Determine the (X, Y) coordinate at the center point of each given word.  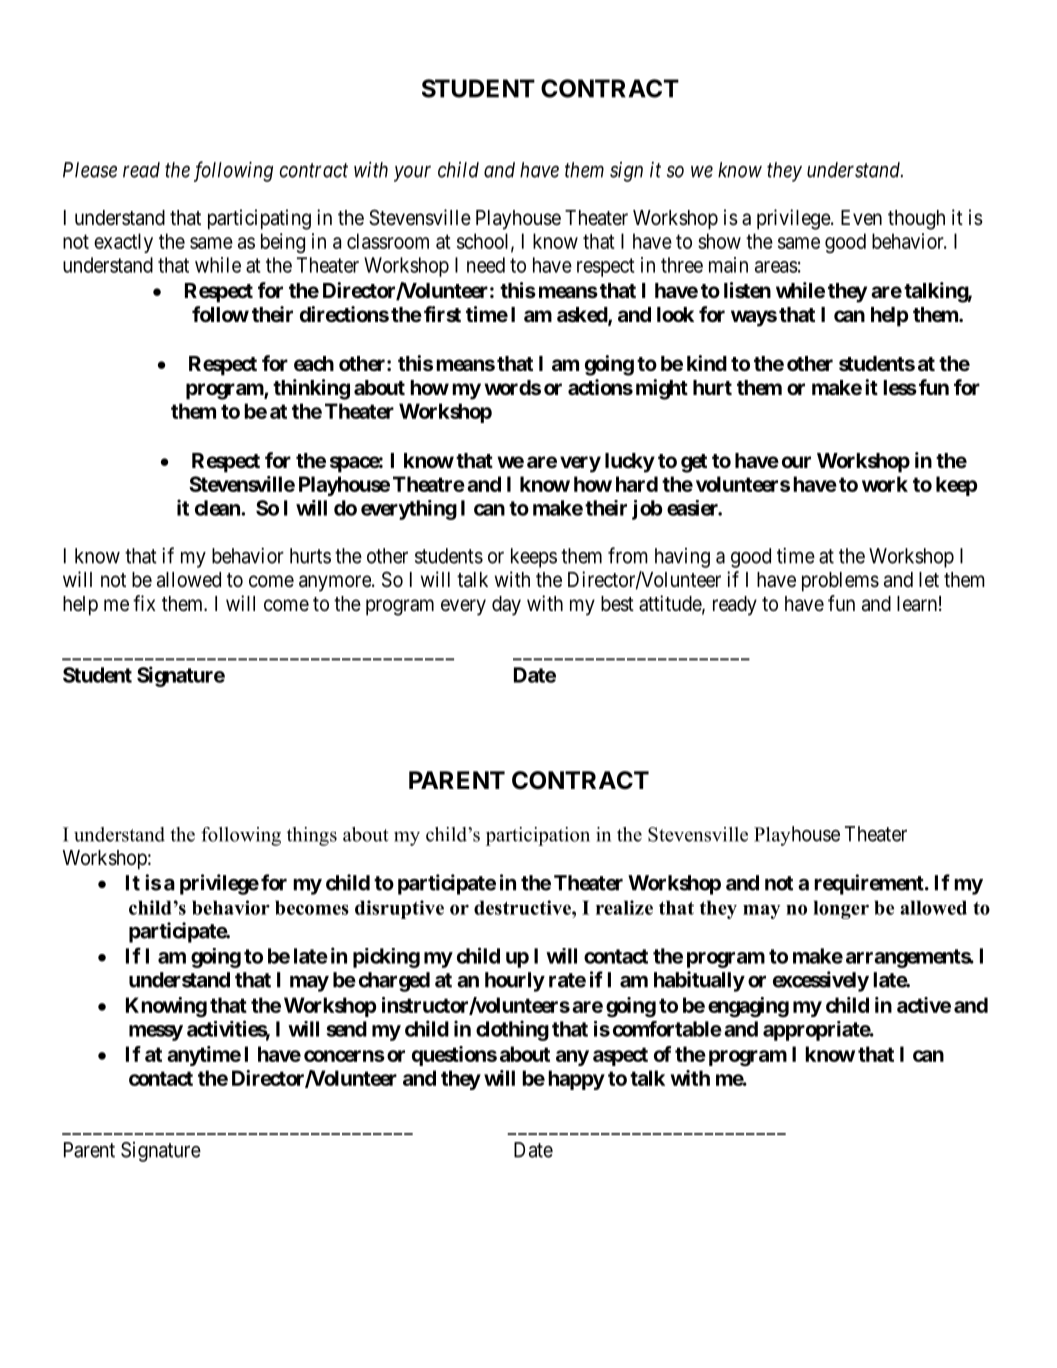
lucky (630, 463)
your (412, 174)
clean (218, 508)
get (694, 463)
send (346, 1029)
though (916, 220)
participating (259, 219)
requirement (870, 884)
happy (576, 1080)
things (312, 836)
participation (538, 836)
